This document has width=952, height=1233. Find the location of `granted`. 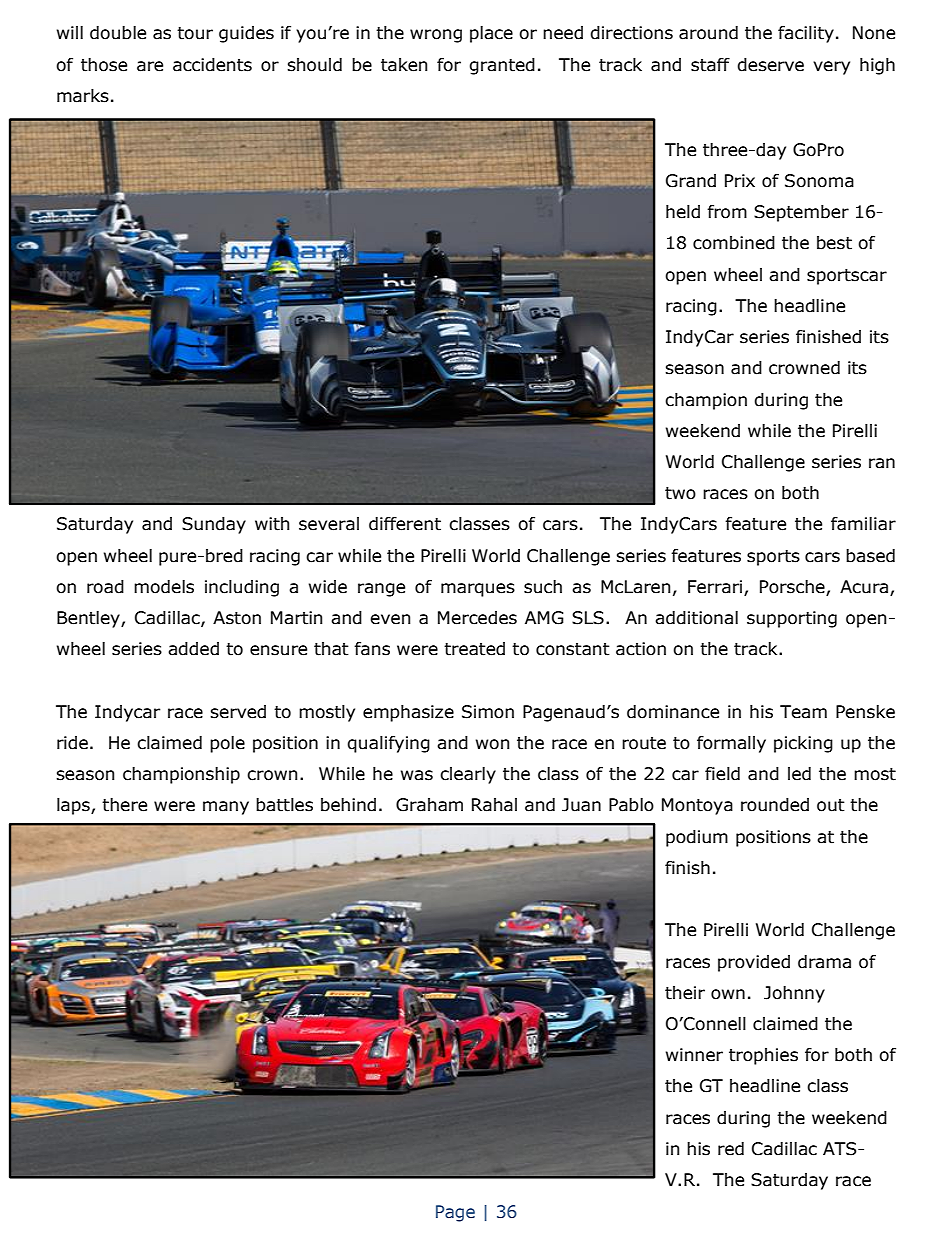

granted is located at coordinates (502, 66).
